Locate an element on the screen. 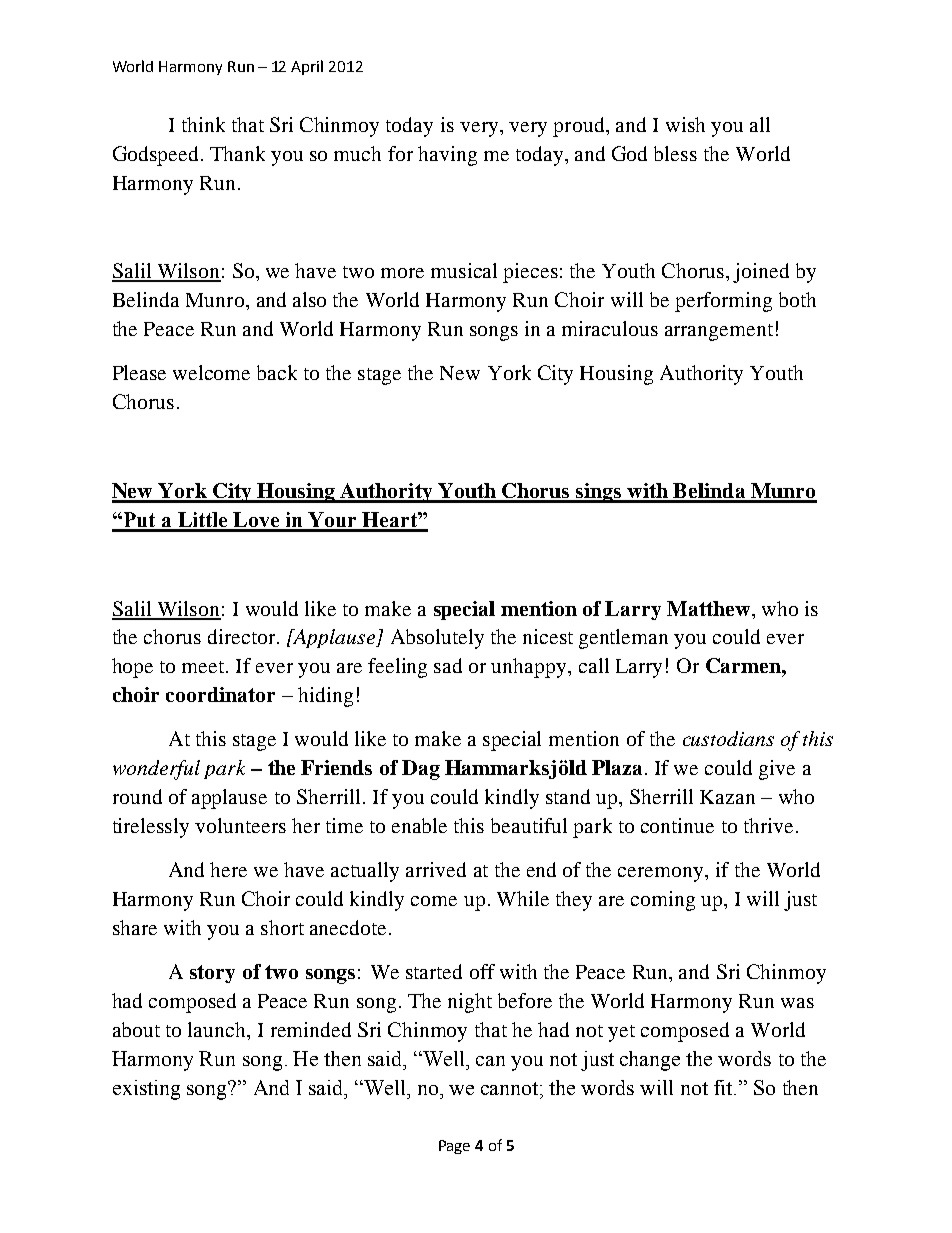 The image size is (952, 1233). Absolutely is located at coordinates (437, 639).
